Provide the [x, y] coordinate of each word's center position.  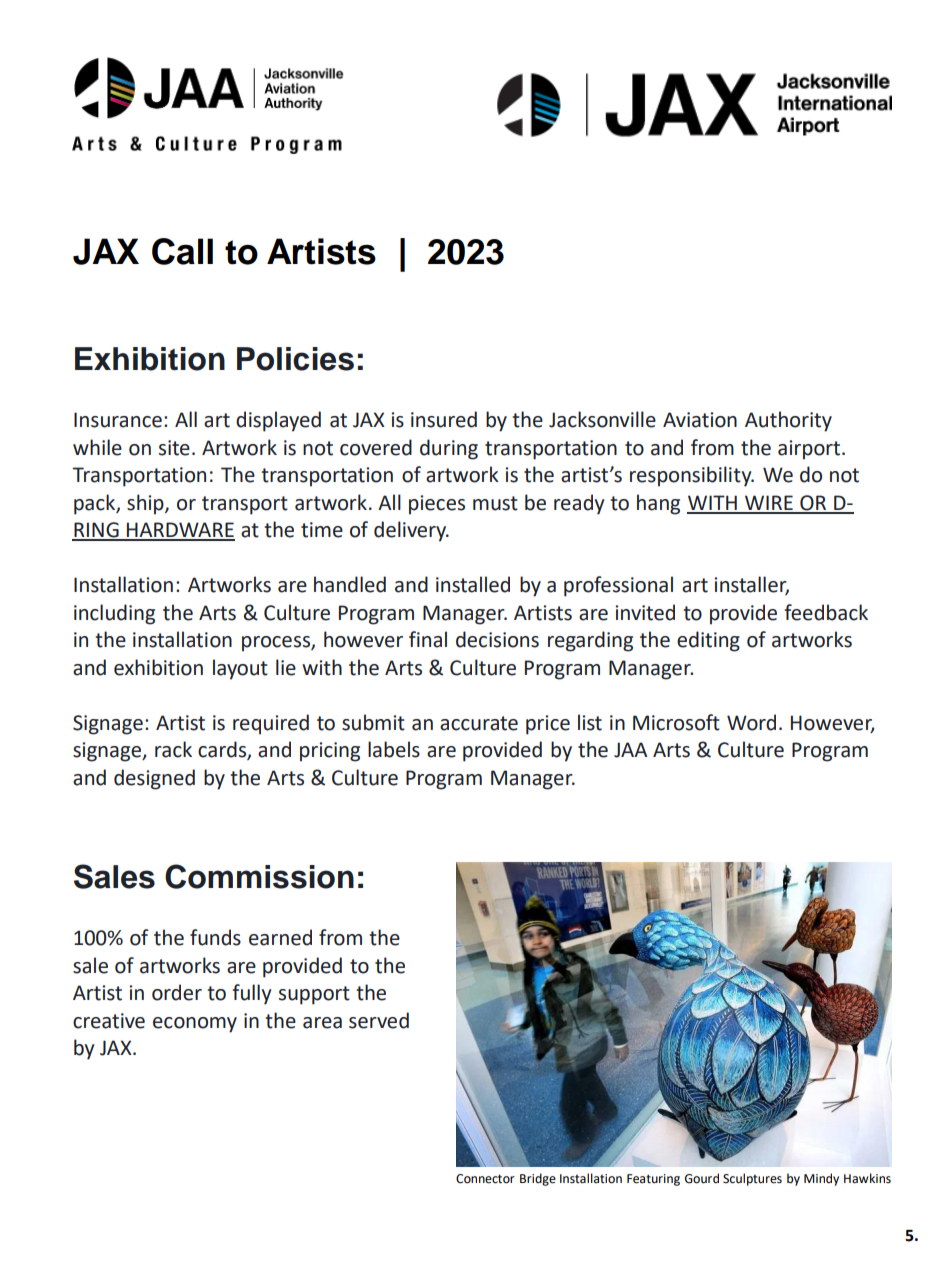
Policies [295, 359]
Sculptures [752, 1179]
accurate [479, 723]
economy [195, 1025]
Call [182, 251]
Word [751, 722]
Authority [788, 421]
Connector [485, 1179]
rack [173, 749]
